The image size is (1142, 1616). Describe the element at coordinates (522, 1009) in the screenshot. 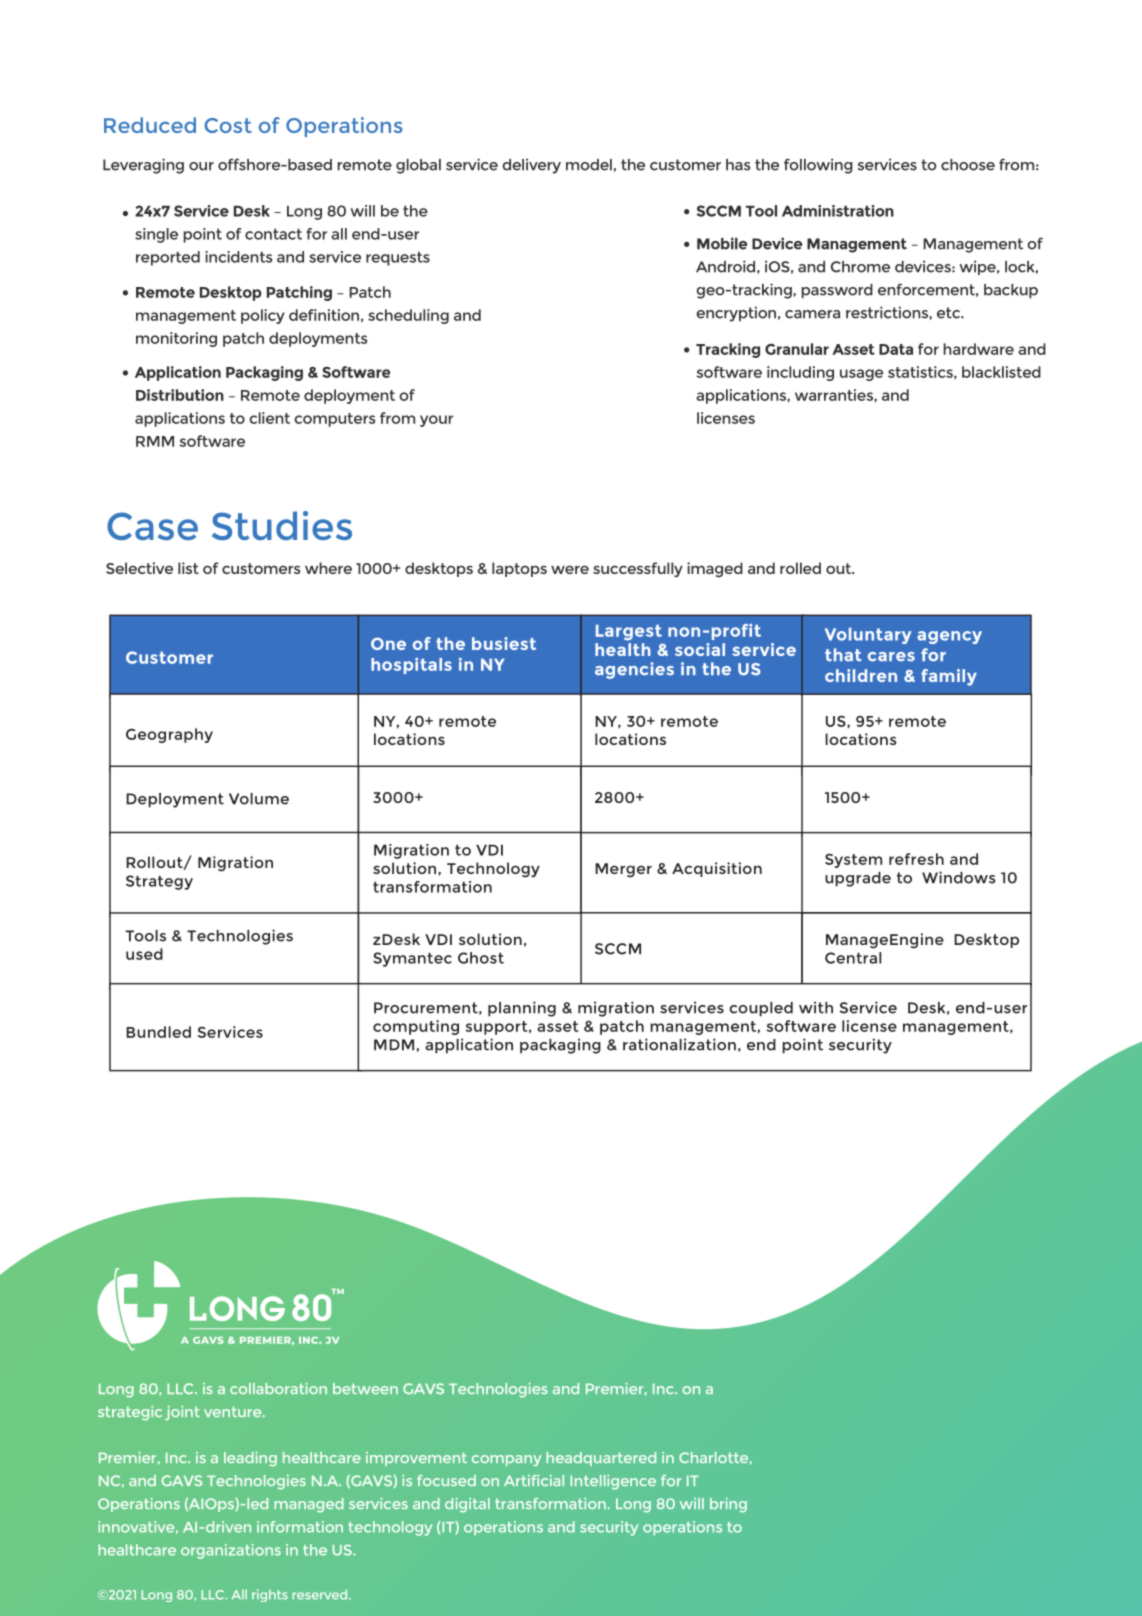

I see `planning` at that location.
